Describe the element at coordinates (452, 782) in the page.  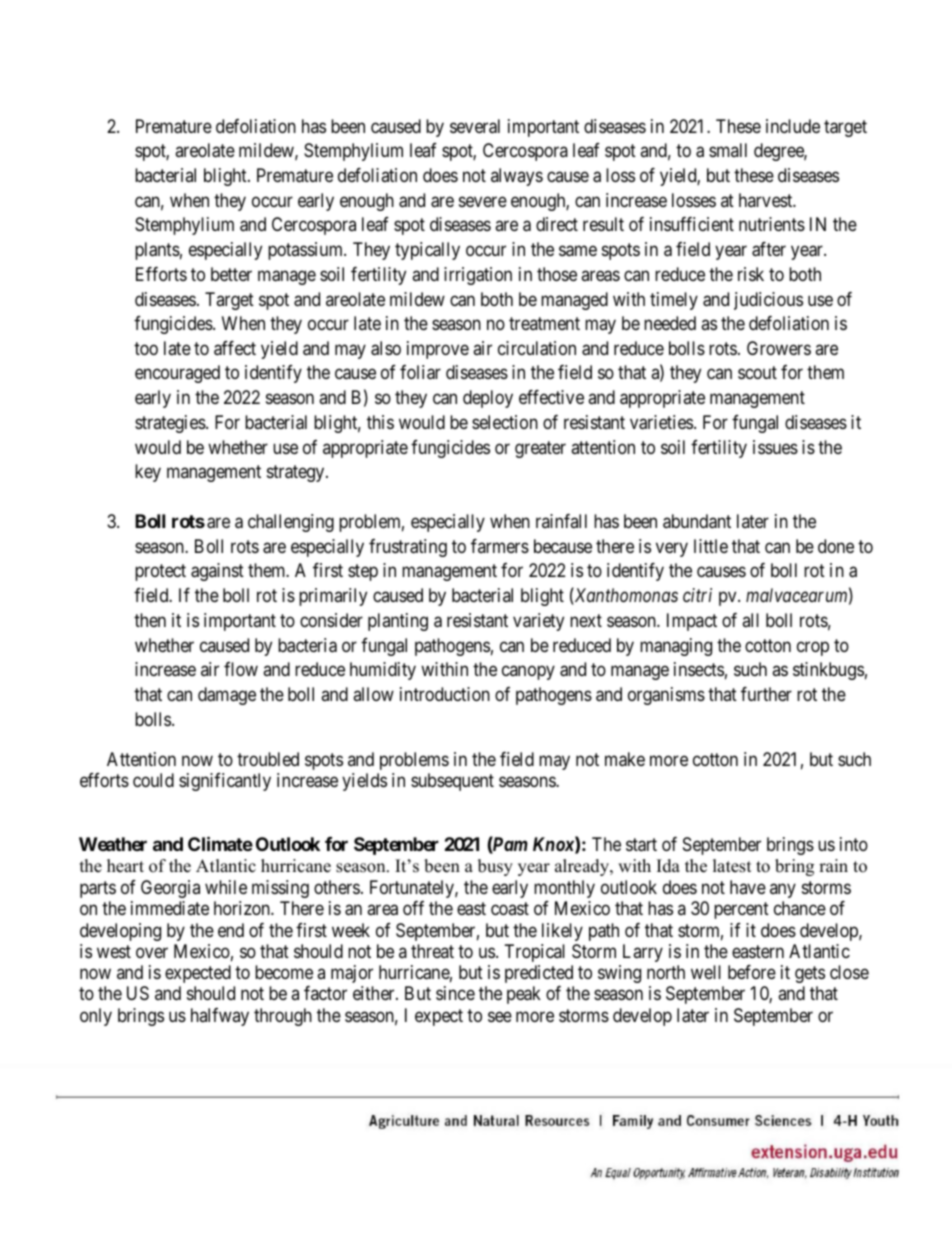
I see `subsequent` at that location.
